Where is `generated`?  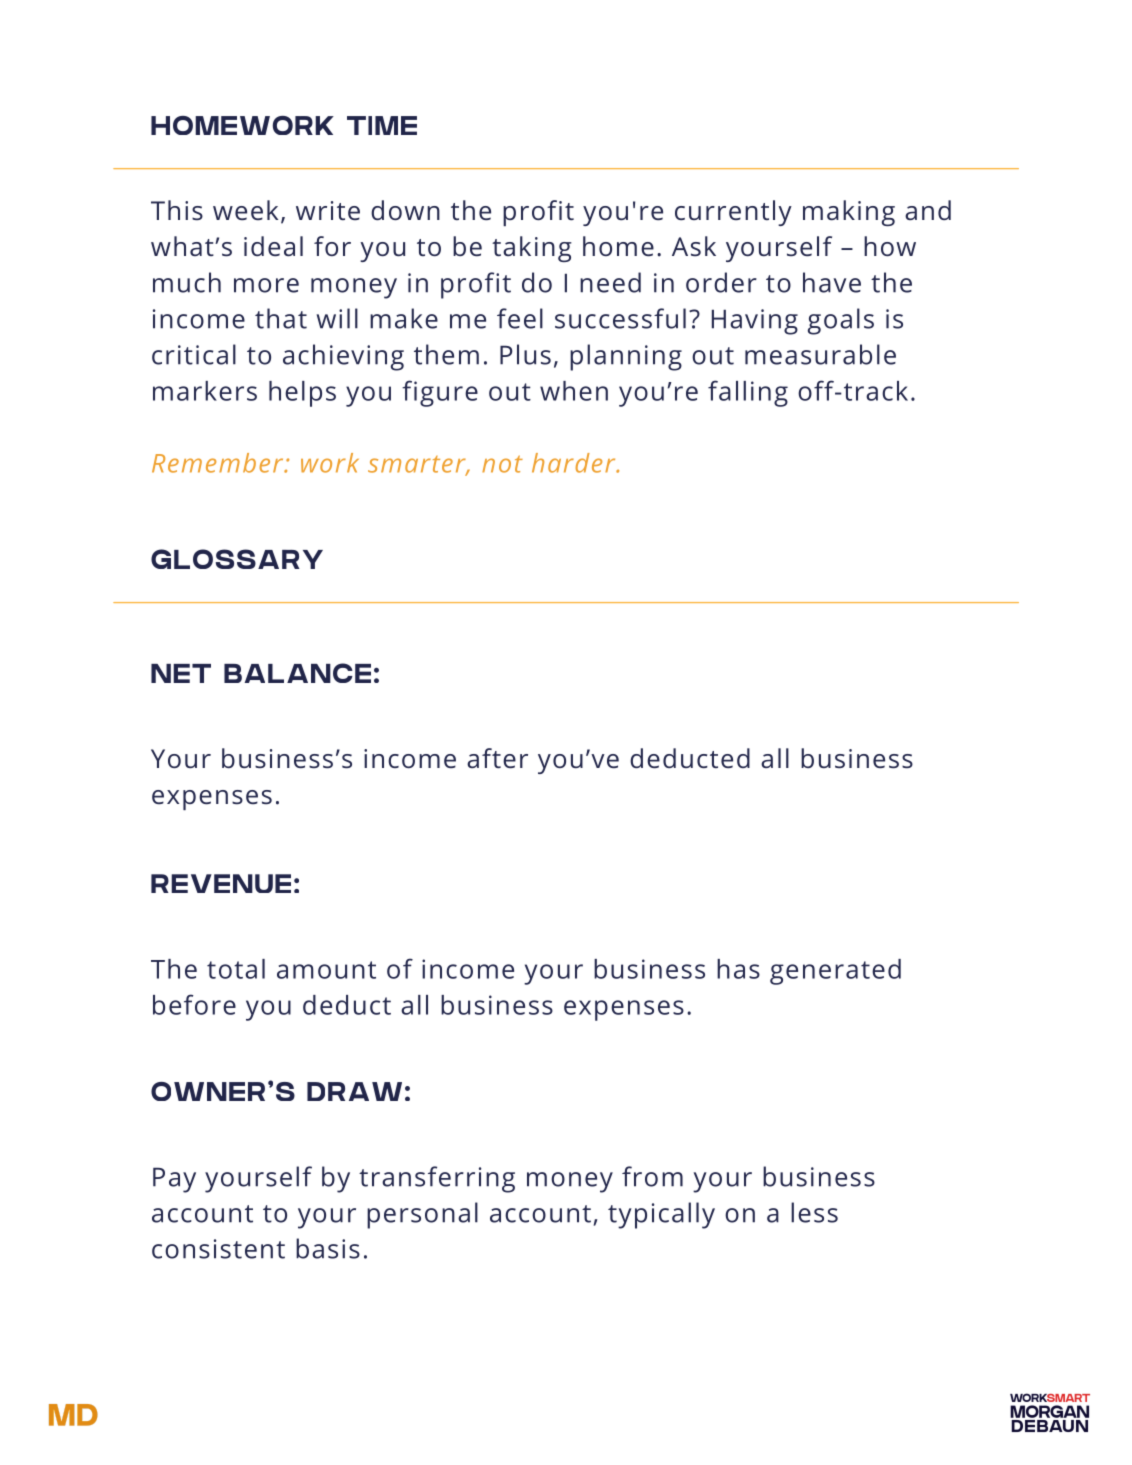 generated is located at coordinates (835, 972).
